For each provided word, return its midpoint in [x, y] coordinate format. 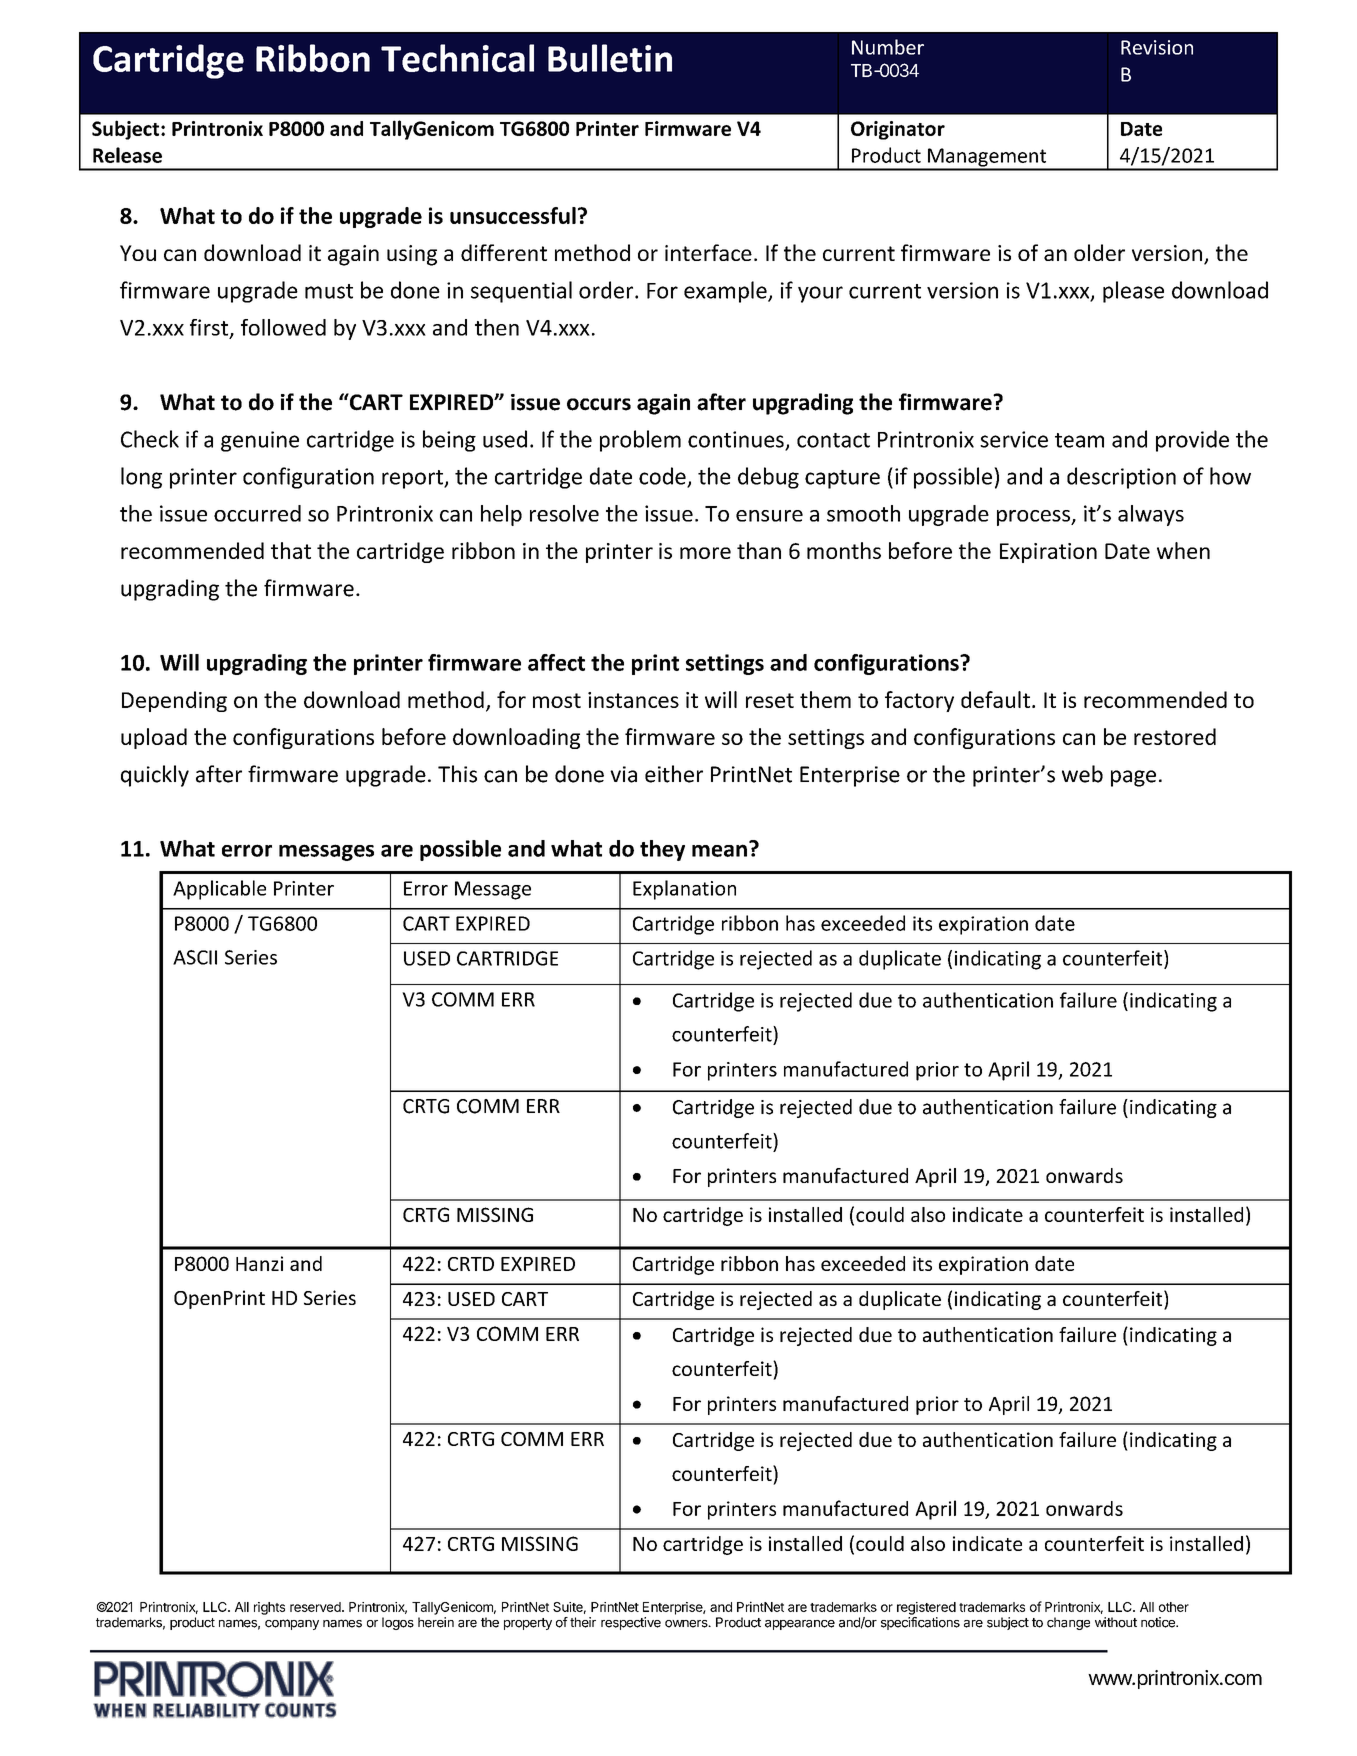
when [1183, 550]
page [1133, 778]
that [291, 550]
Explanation [684, 890]
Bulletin [610, 58]
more [705, 553]
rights [269, 1608]
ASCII [195, 957]
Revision [1157, 47]
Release [127, 155]
